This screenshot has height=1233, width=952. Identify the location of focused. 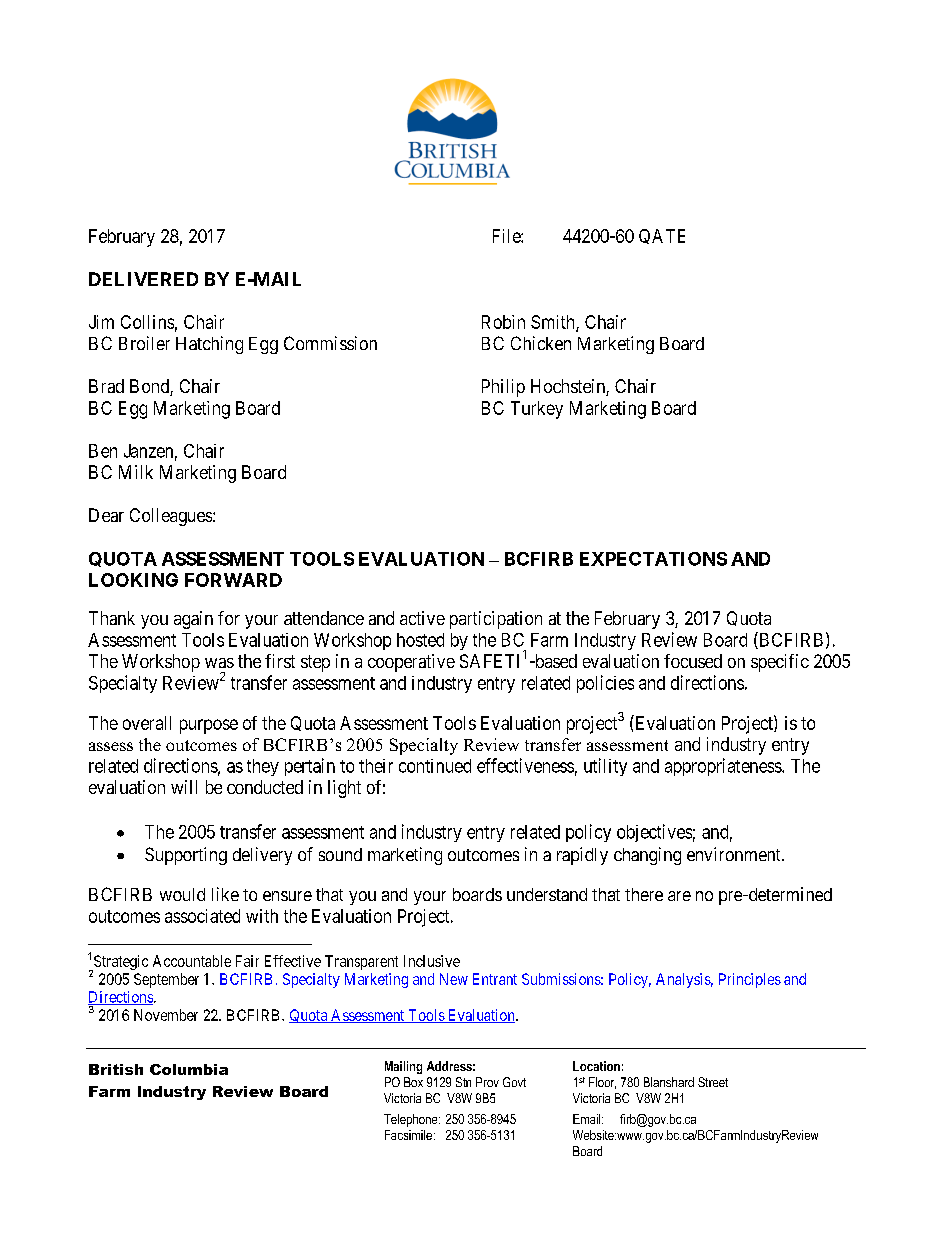
(693, 661).
